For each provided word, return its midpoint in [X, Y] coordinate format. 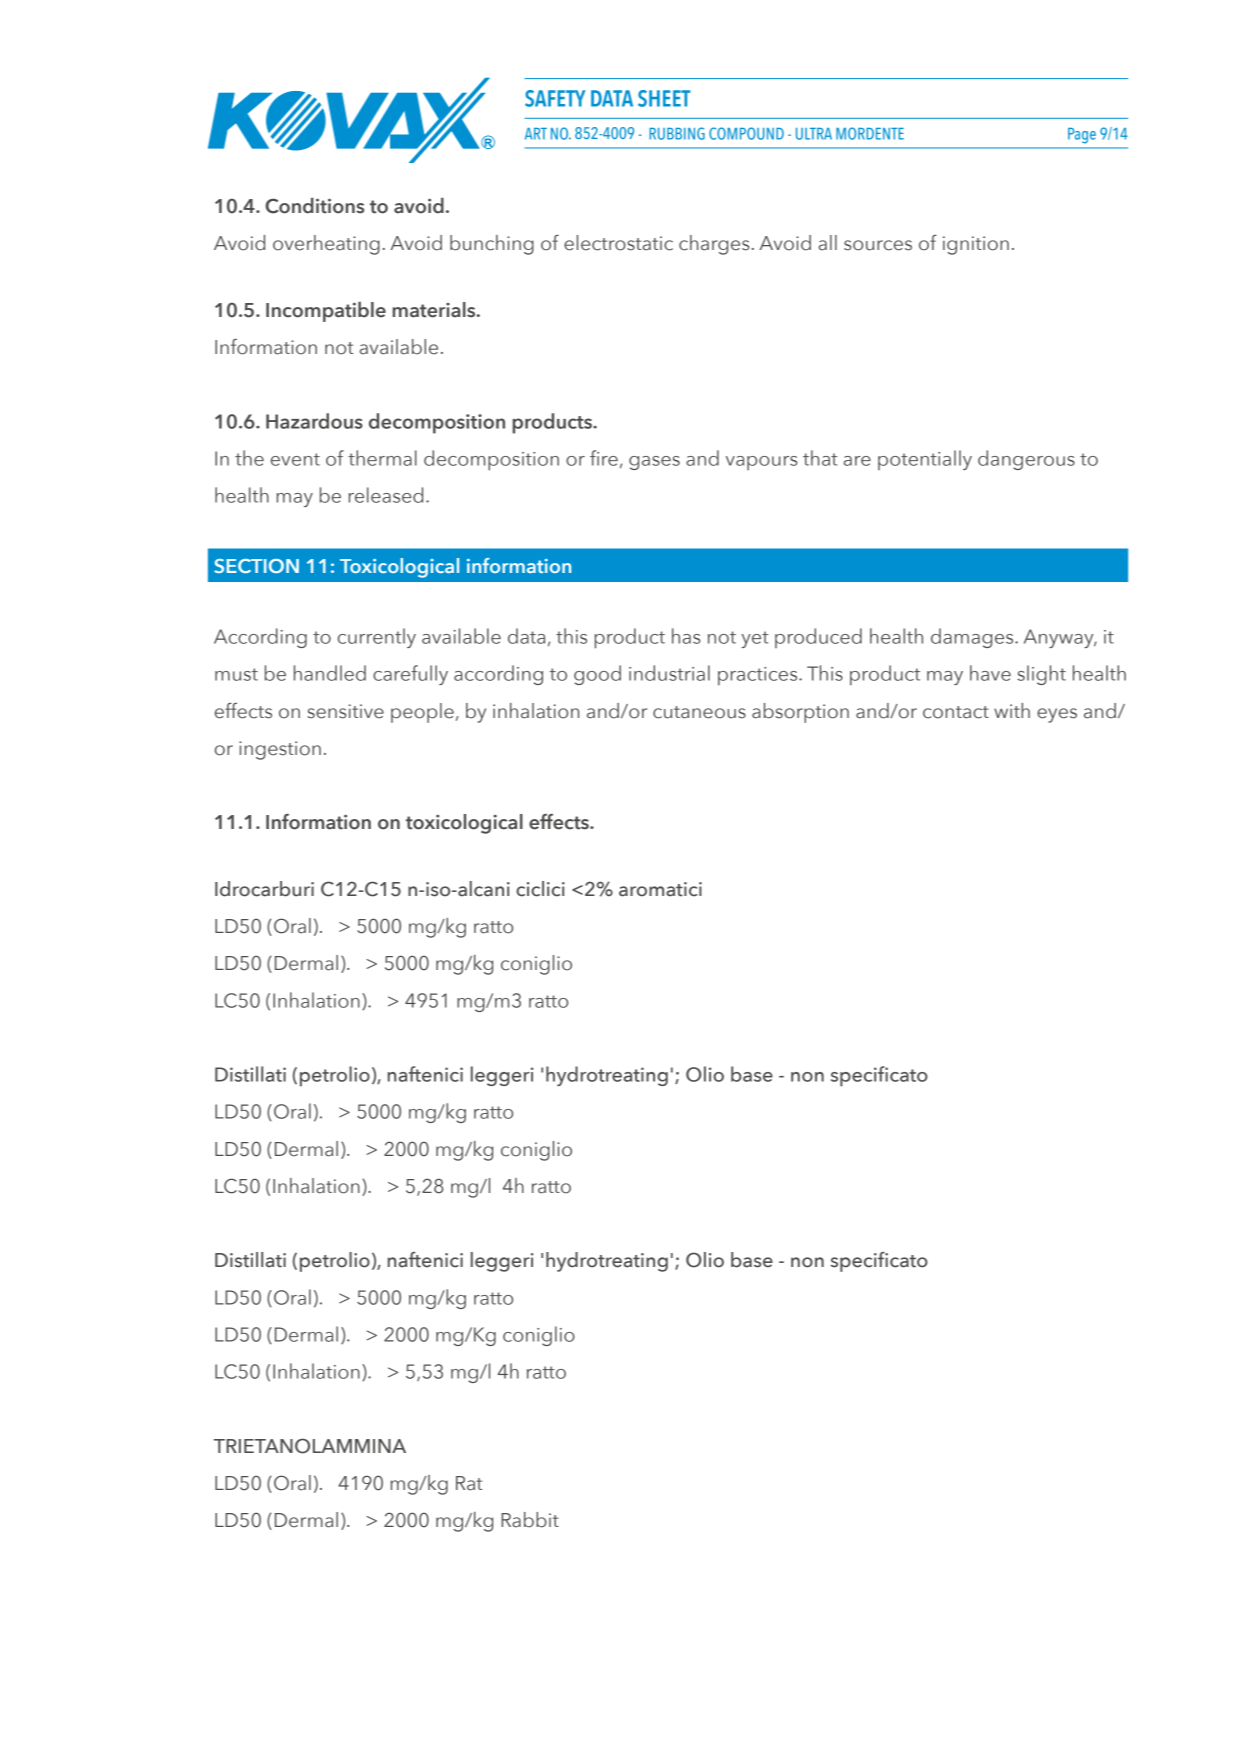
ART [536, 134]
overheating [326, 245]
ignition [976, 245]
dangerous [1026, 460]
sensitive [345, 711]
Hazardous [314, 421]
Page [1082, 136]
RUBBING [677, 133]
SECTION [256, 566]
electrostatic [618, 243]
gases [654, 463]
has [686, 636]
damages [973, 638]
